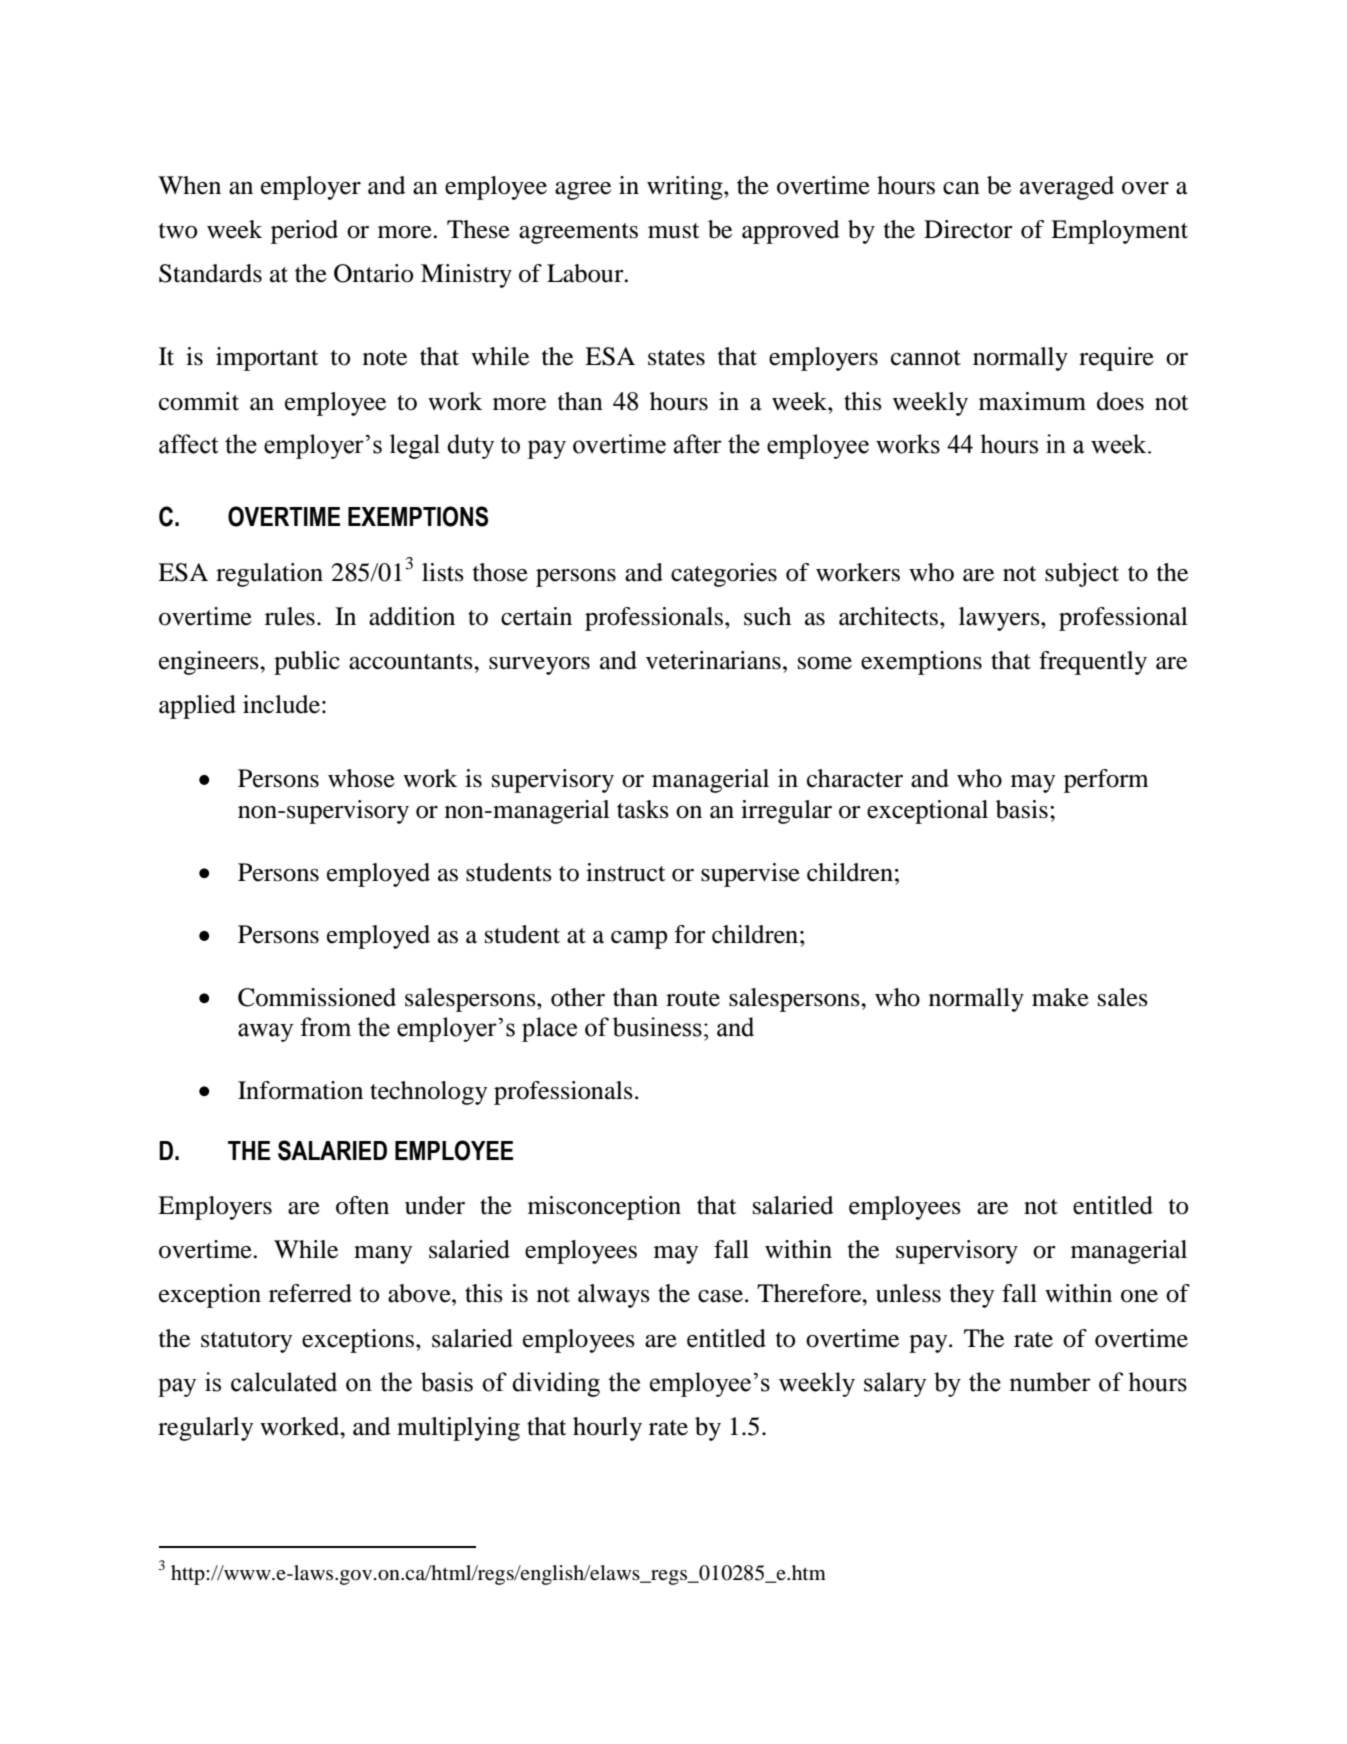  What do you see at coordinates (1060, 997) in the screenshot?
I see `make` at bounding box center [1060, 997].
